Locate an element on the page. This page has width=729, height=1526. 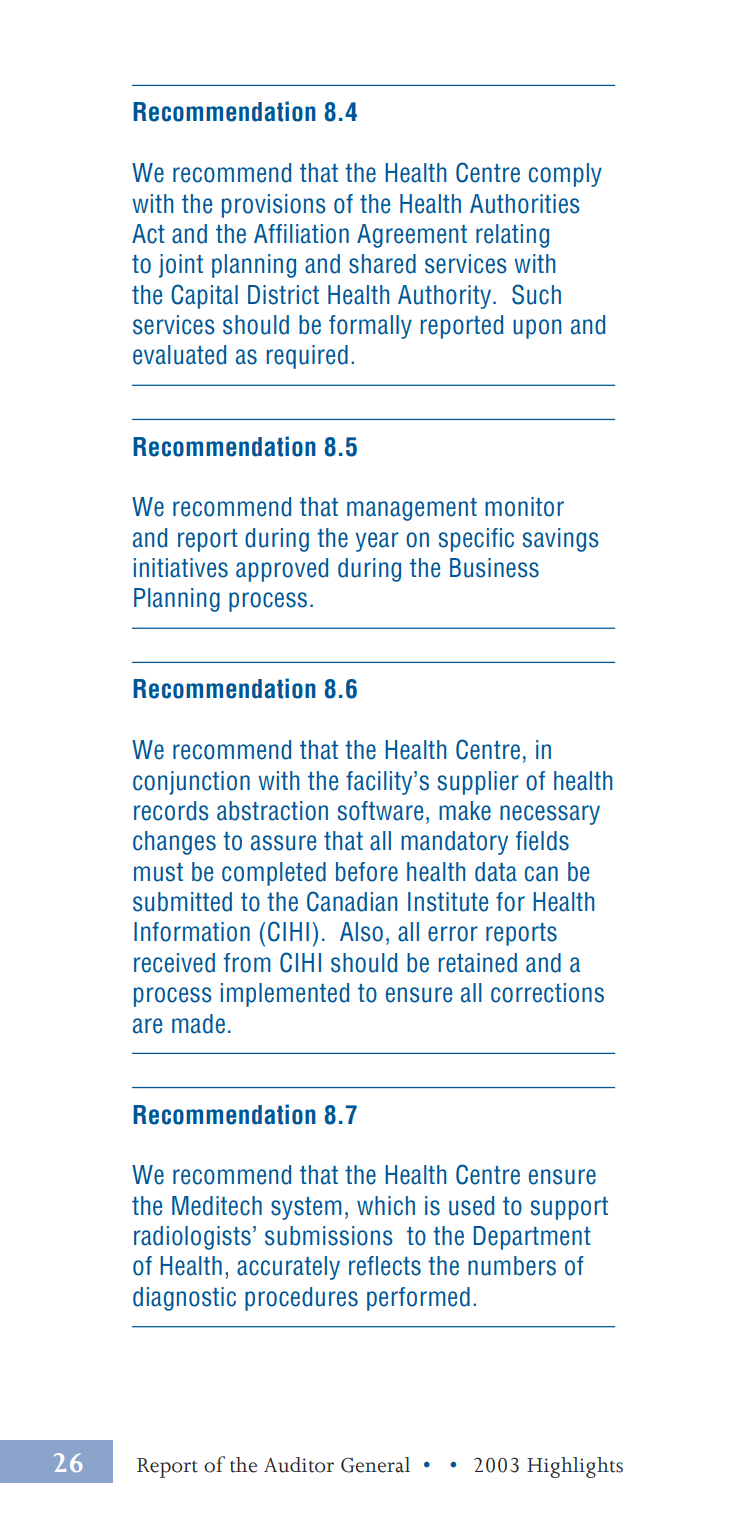
Also is located at coordinates (361, 932).
